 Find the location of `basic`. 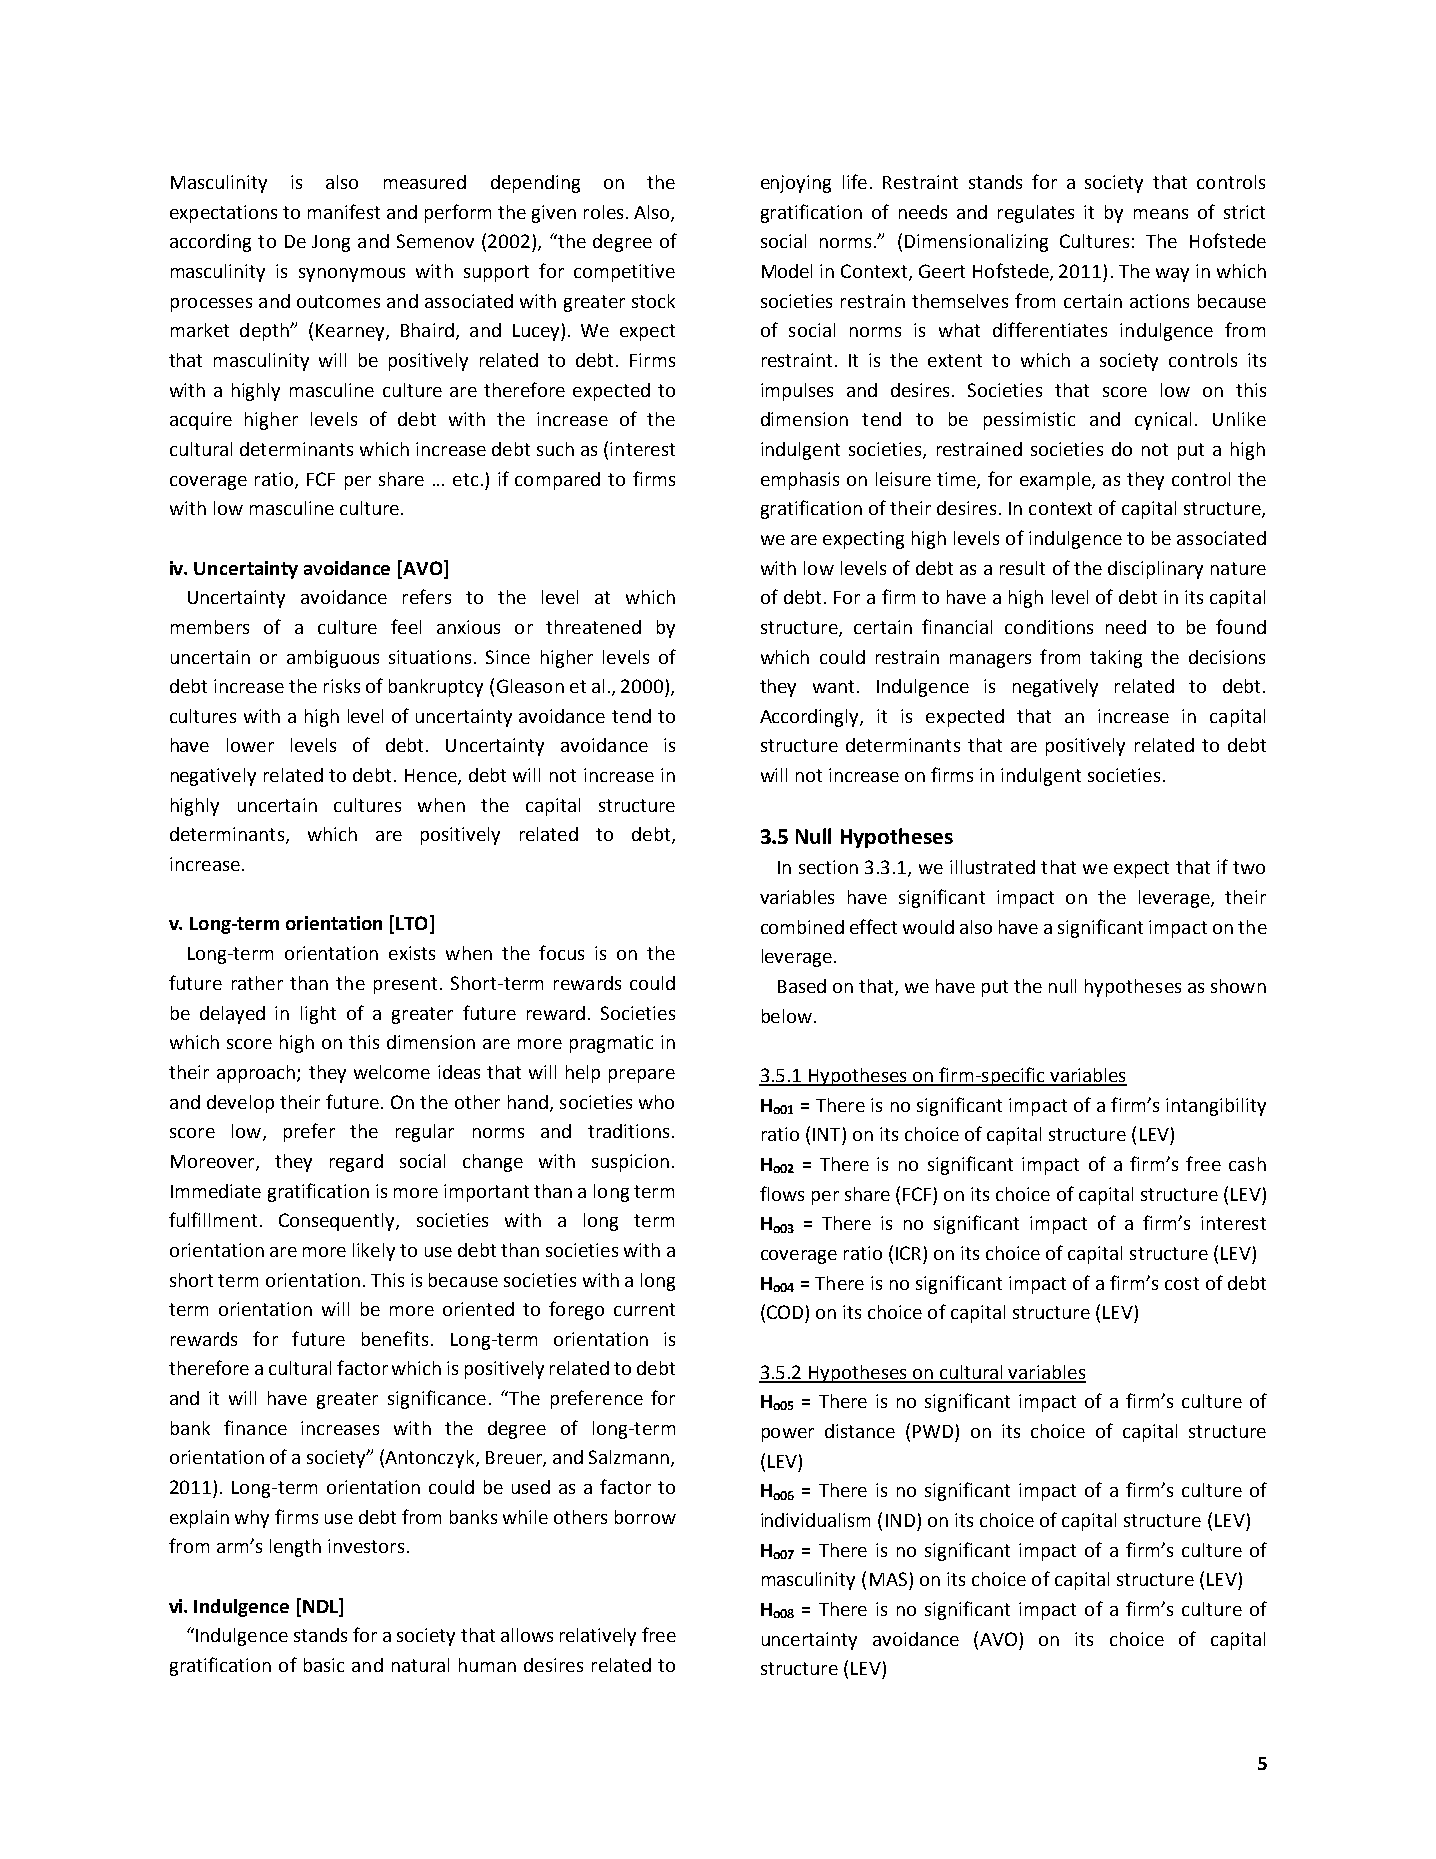

basic is located at coordinates (324, 1665).
